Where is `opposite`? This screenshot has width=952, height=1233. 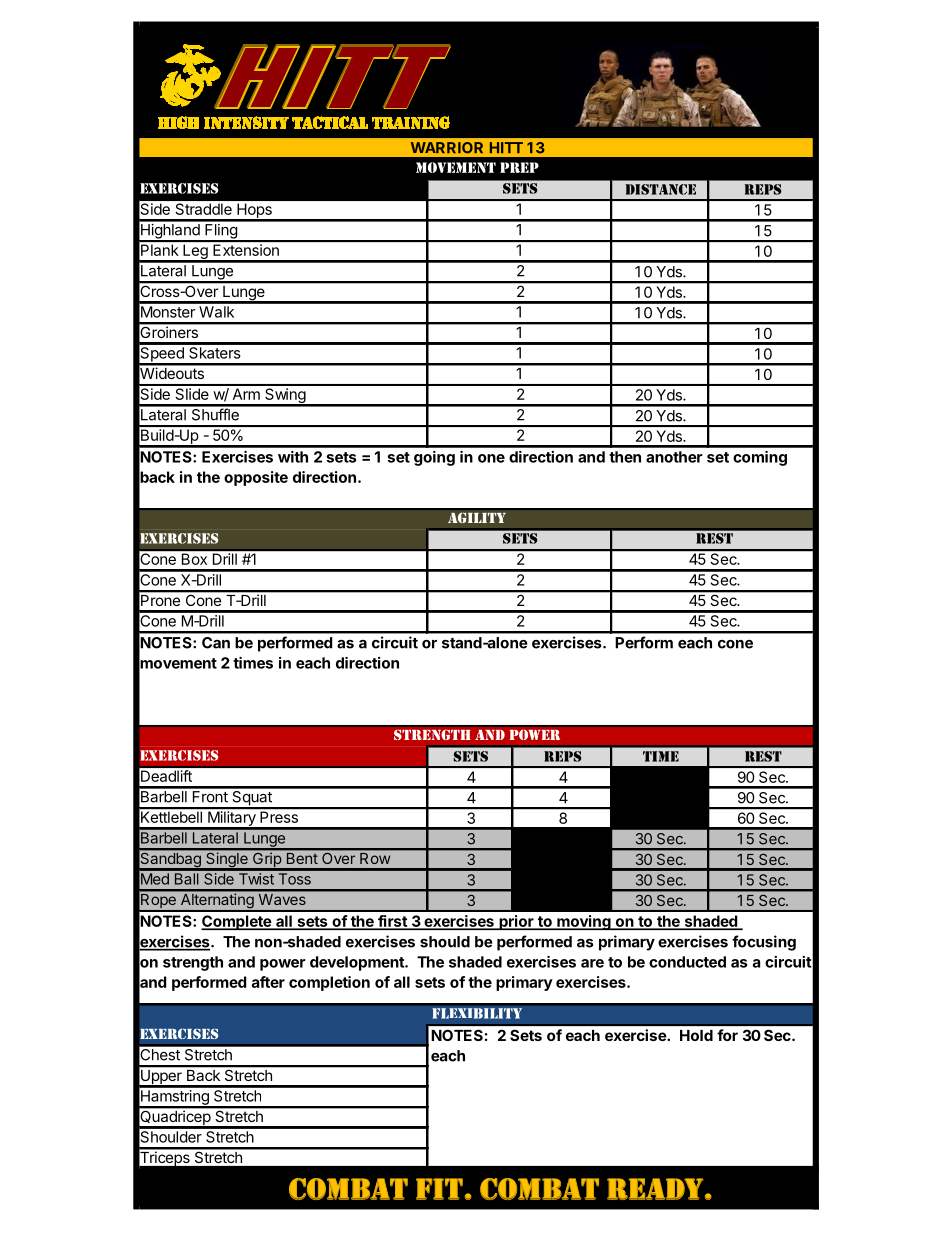 opposite is located at coordinates (256, 478).
